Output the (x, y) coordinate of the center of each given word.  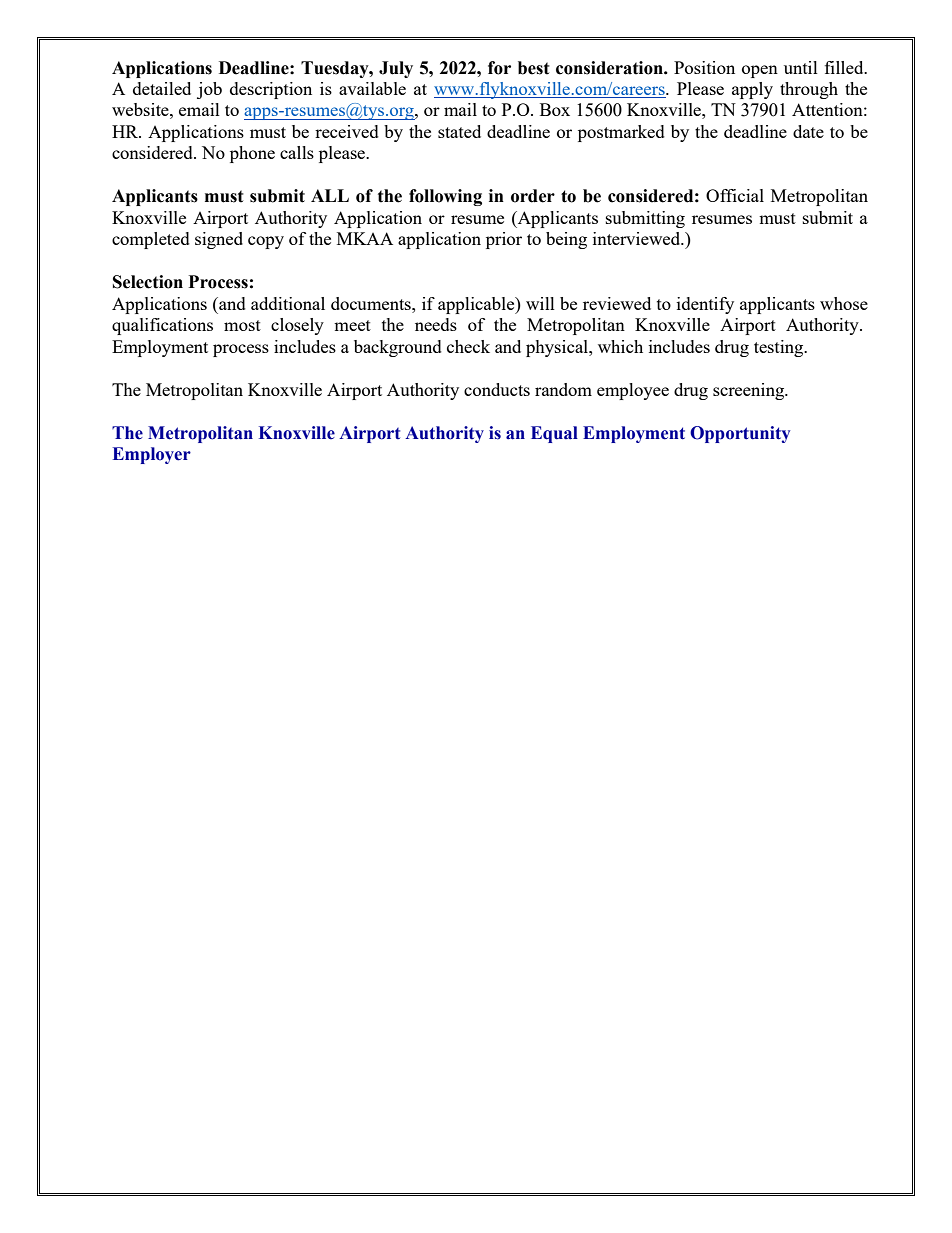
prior (504, 240)
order (533, 196)
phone (252, 154)
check (468, 346)
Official (735, 195)
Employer (152, 455)
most (242, 325)
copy (266, 242)
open (760, 71)
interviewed (638, 238)
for (499, 68)
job (209, 90)
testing (780, 348)
